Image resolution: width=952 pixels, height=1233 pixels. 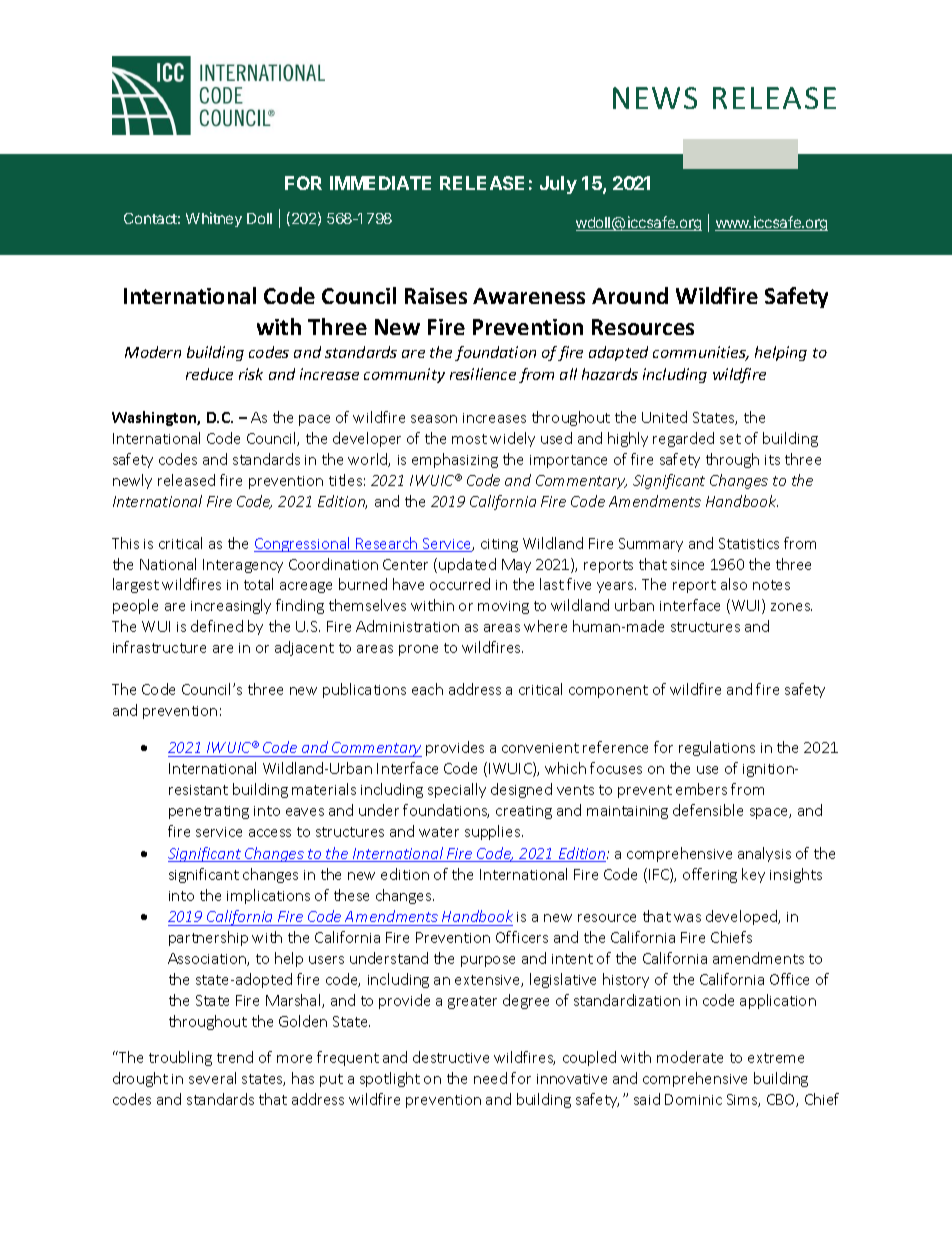 What do you see at coordinates (460, 584) in the screenshot?
I see `occurred` at bounding box center [460, 584].
